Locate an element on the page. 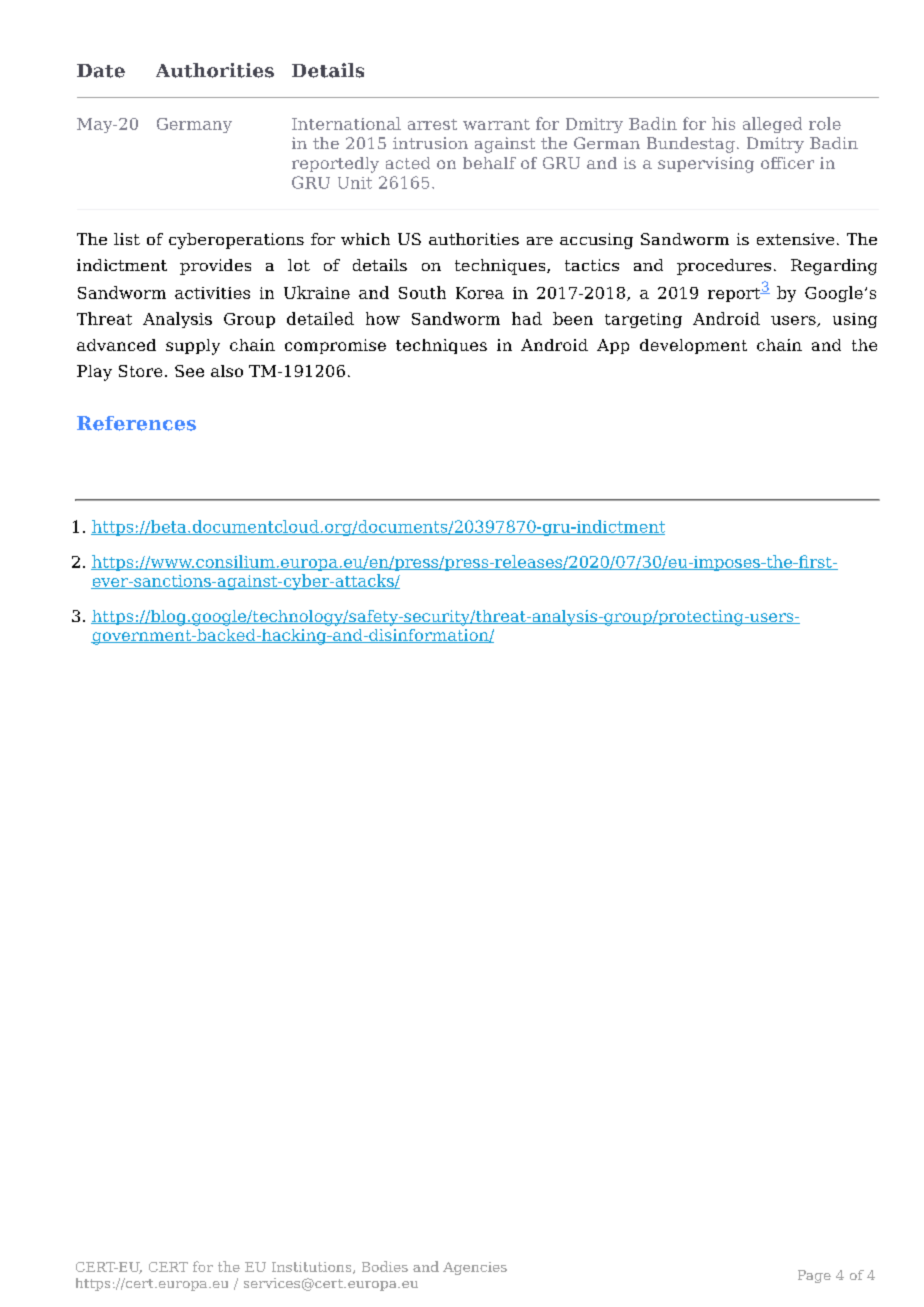 This page has width=924, height=1307. list is located at coordinates (127, 239).
